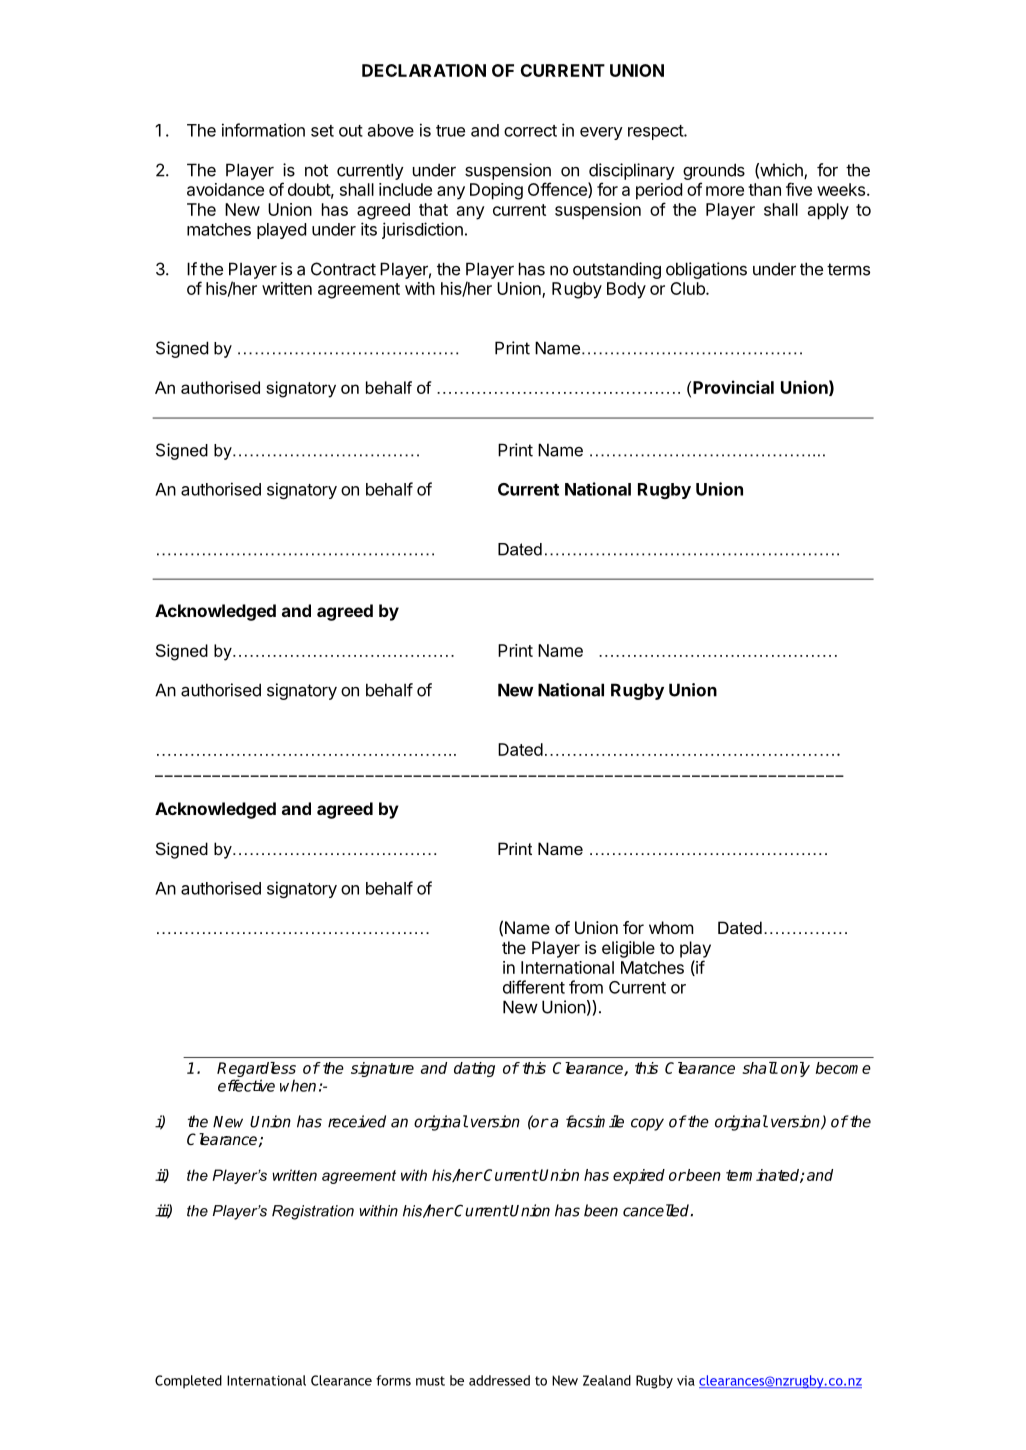 The image size is (1026, 1450). I want to click on Provincial, so click(733, 387).
